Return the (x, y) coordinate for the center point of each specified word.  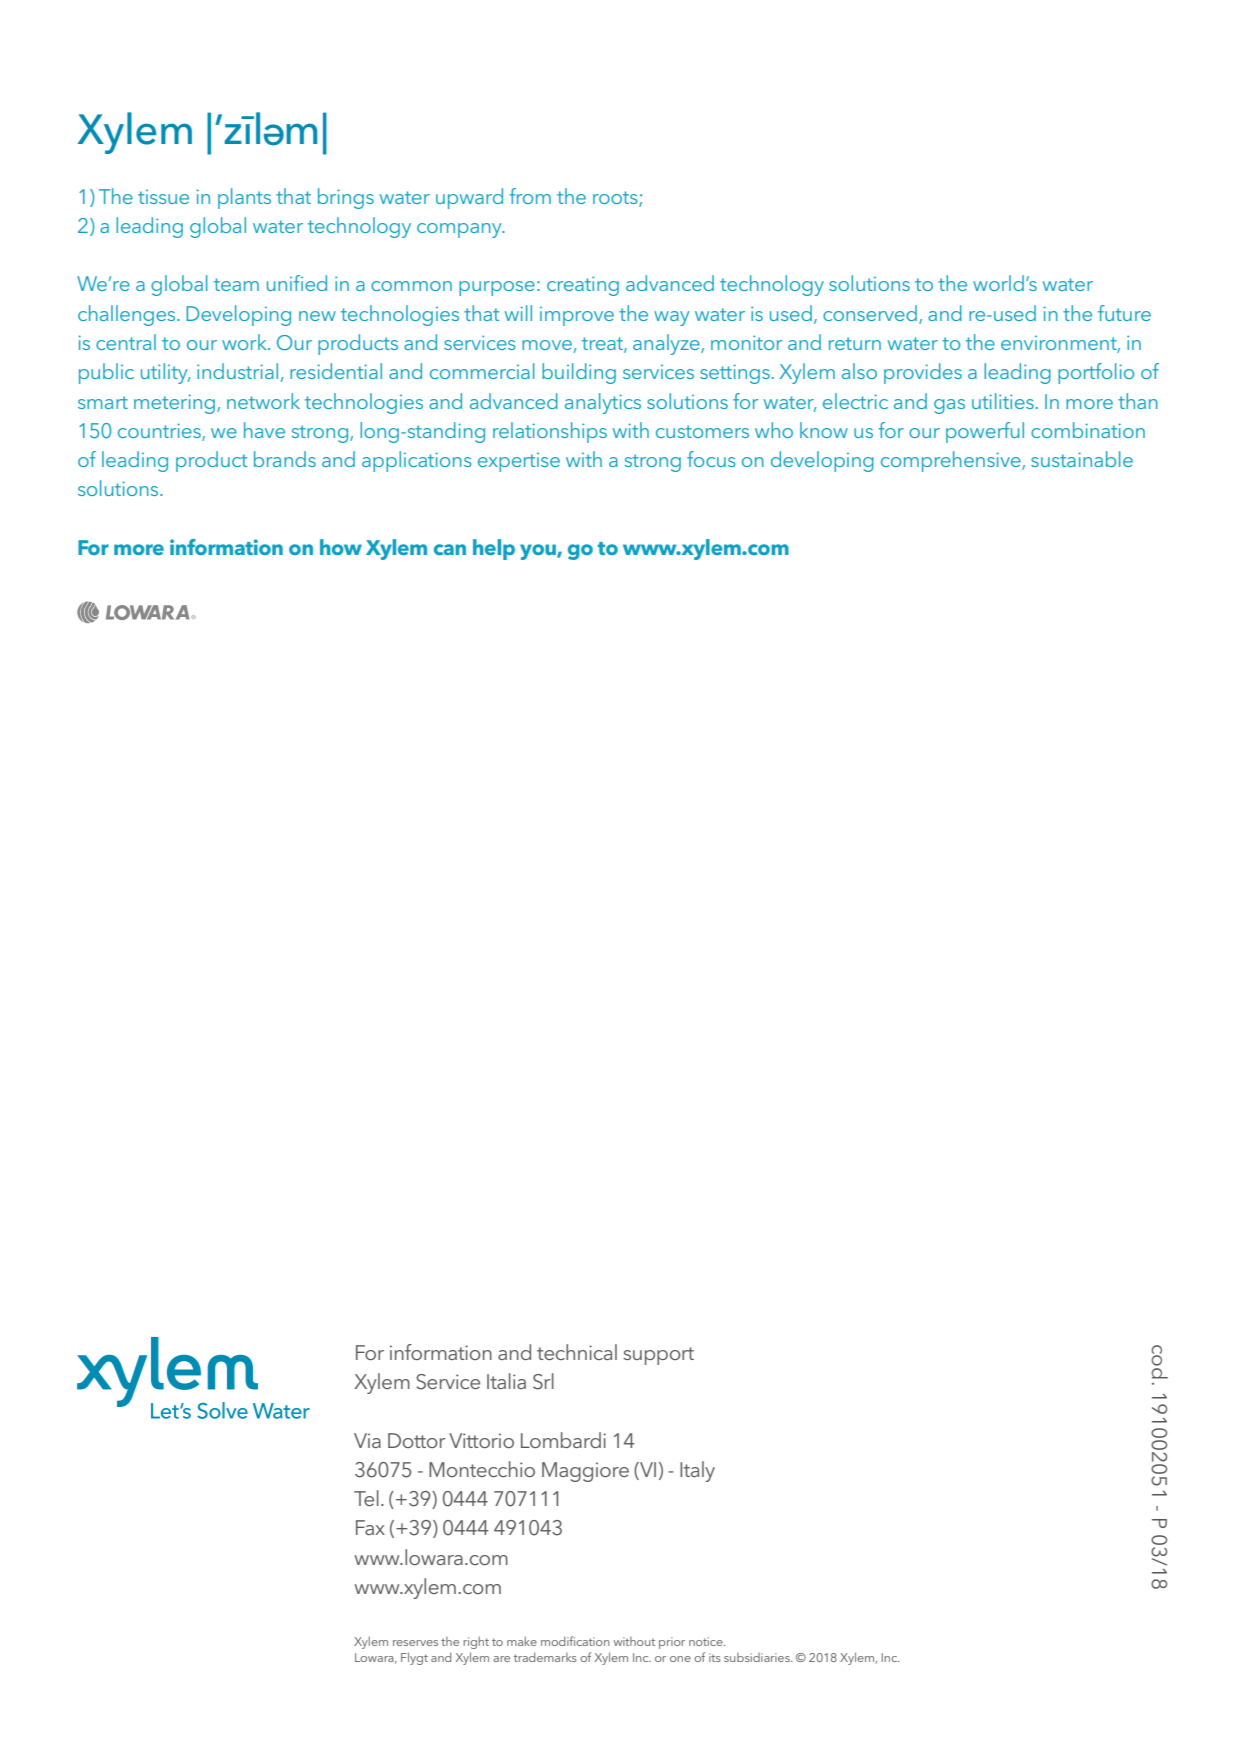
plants (244, 198)
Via (367, 1440)
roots (616, 198)
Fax (370, 1527)
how (341, 547)
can (450, 549)
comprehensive (952, 461)
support (658, 1356)
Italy (697, 1471)
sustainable (1082, 459)
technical (577, 1352)
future (1124, 313)
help (494, 549)
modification (575, 1641)
